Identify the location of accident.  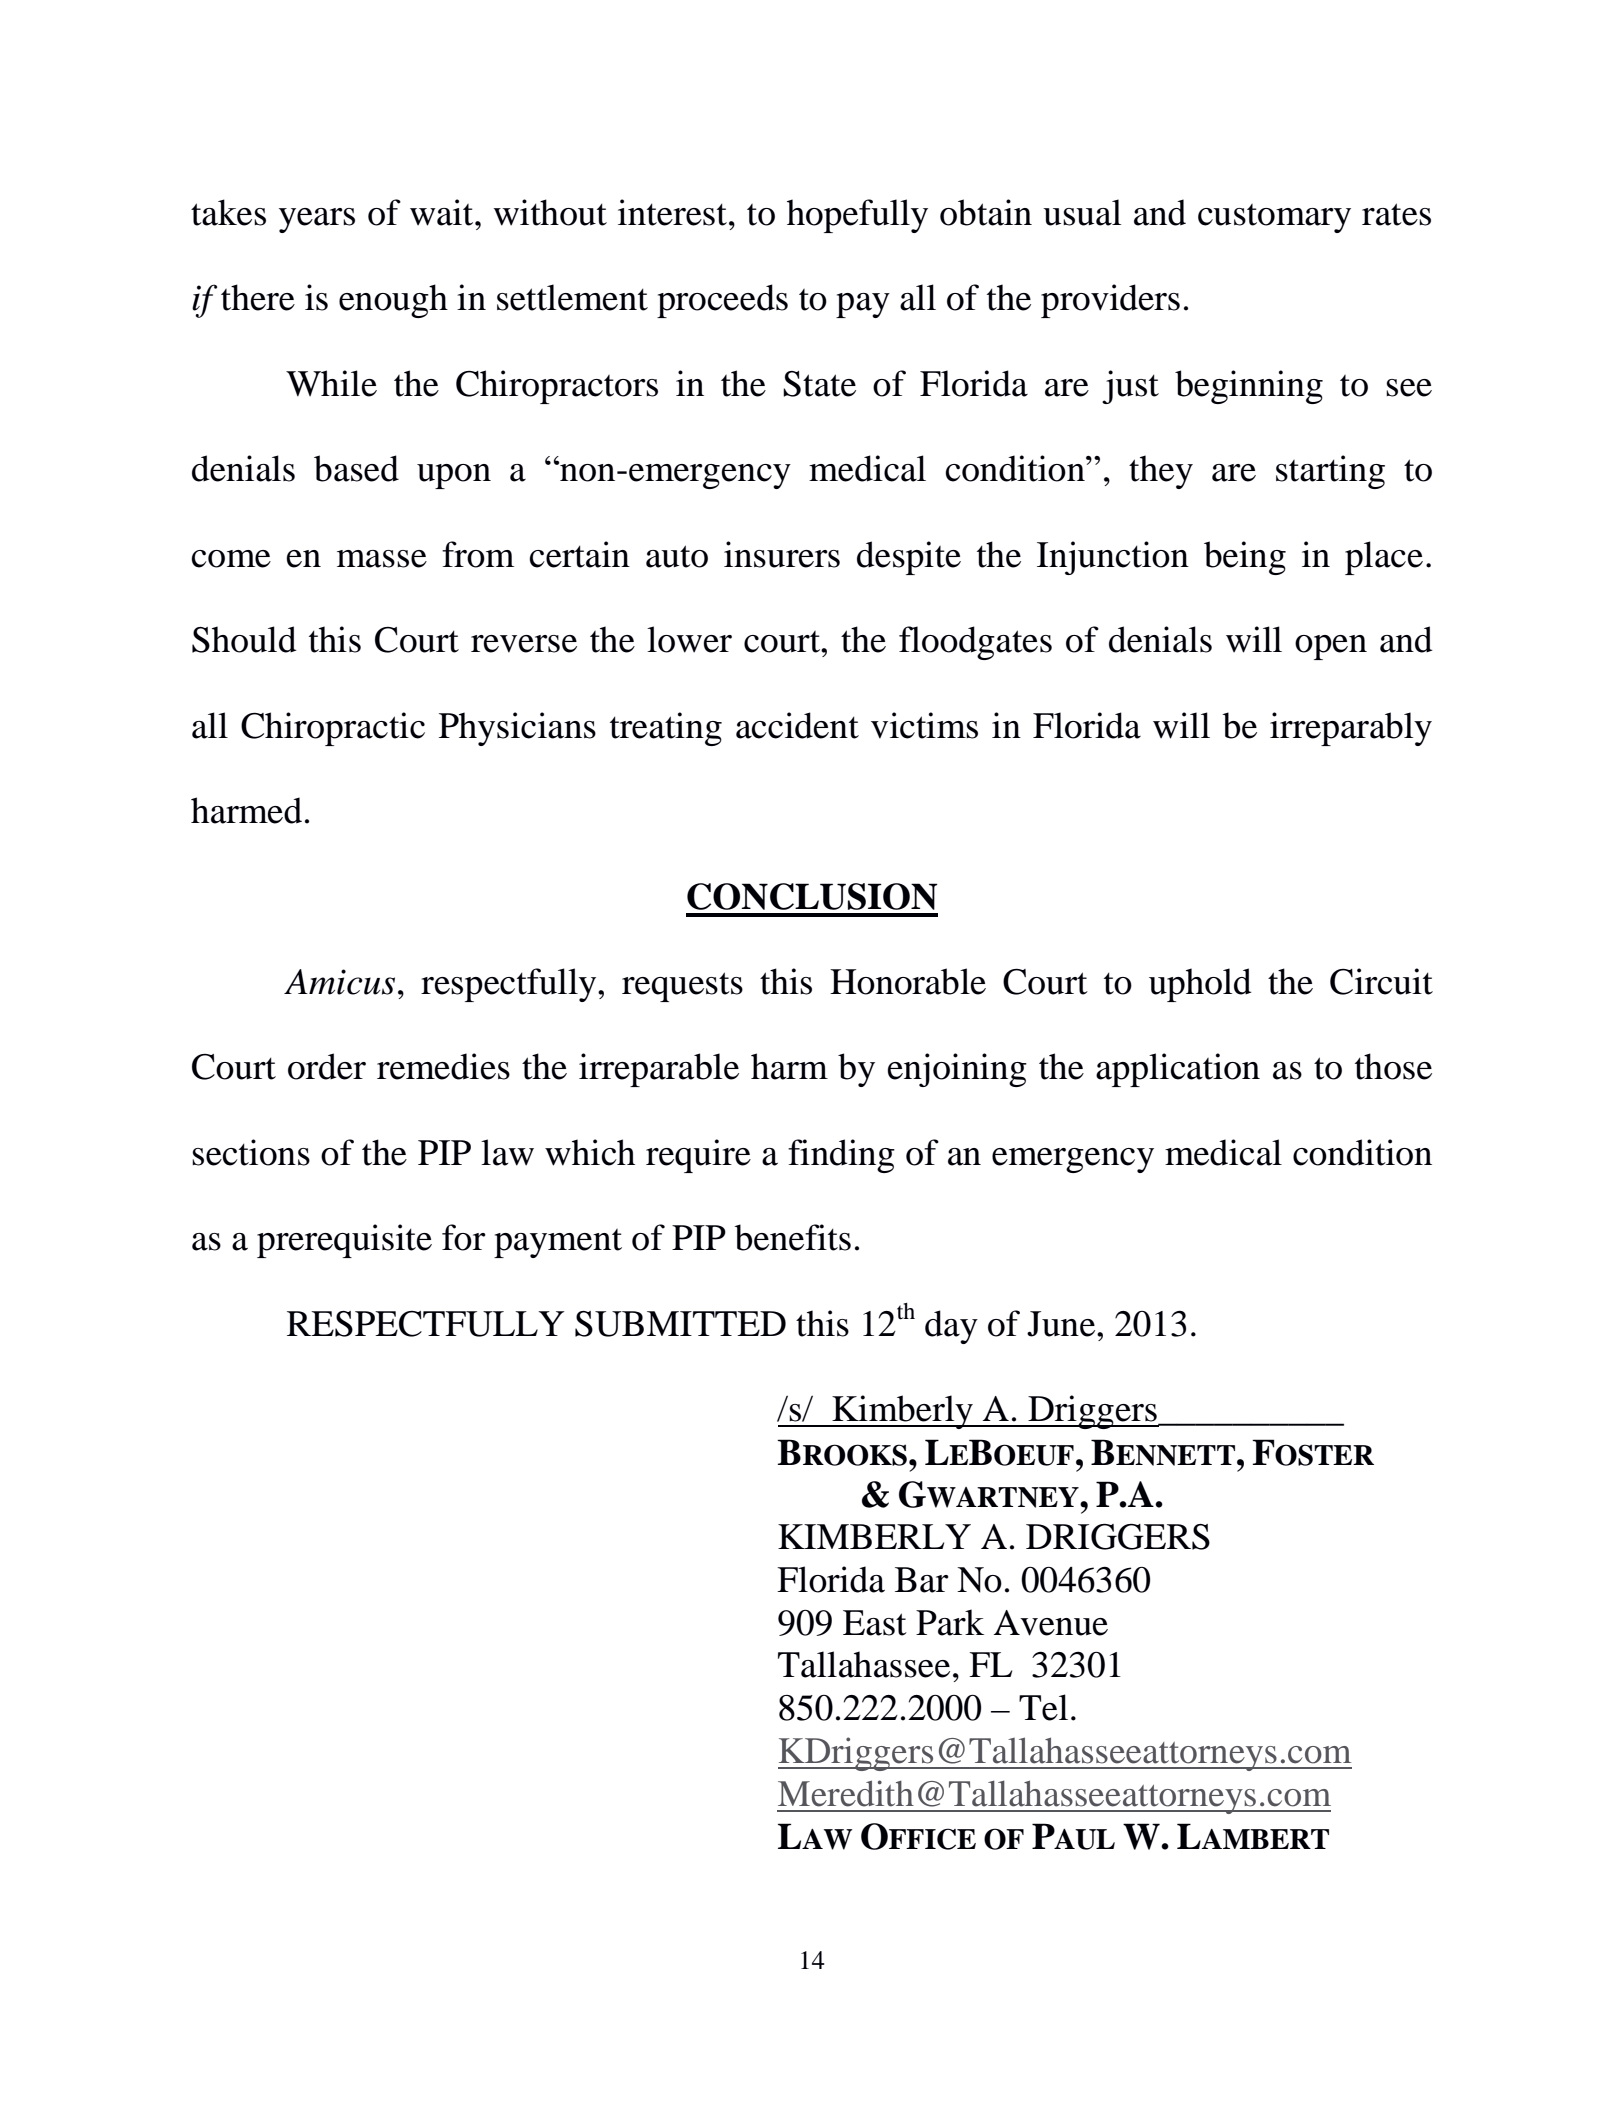
(797, 725).
